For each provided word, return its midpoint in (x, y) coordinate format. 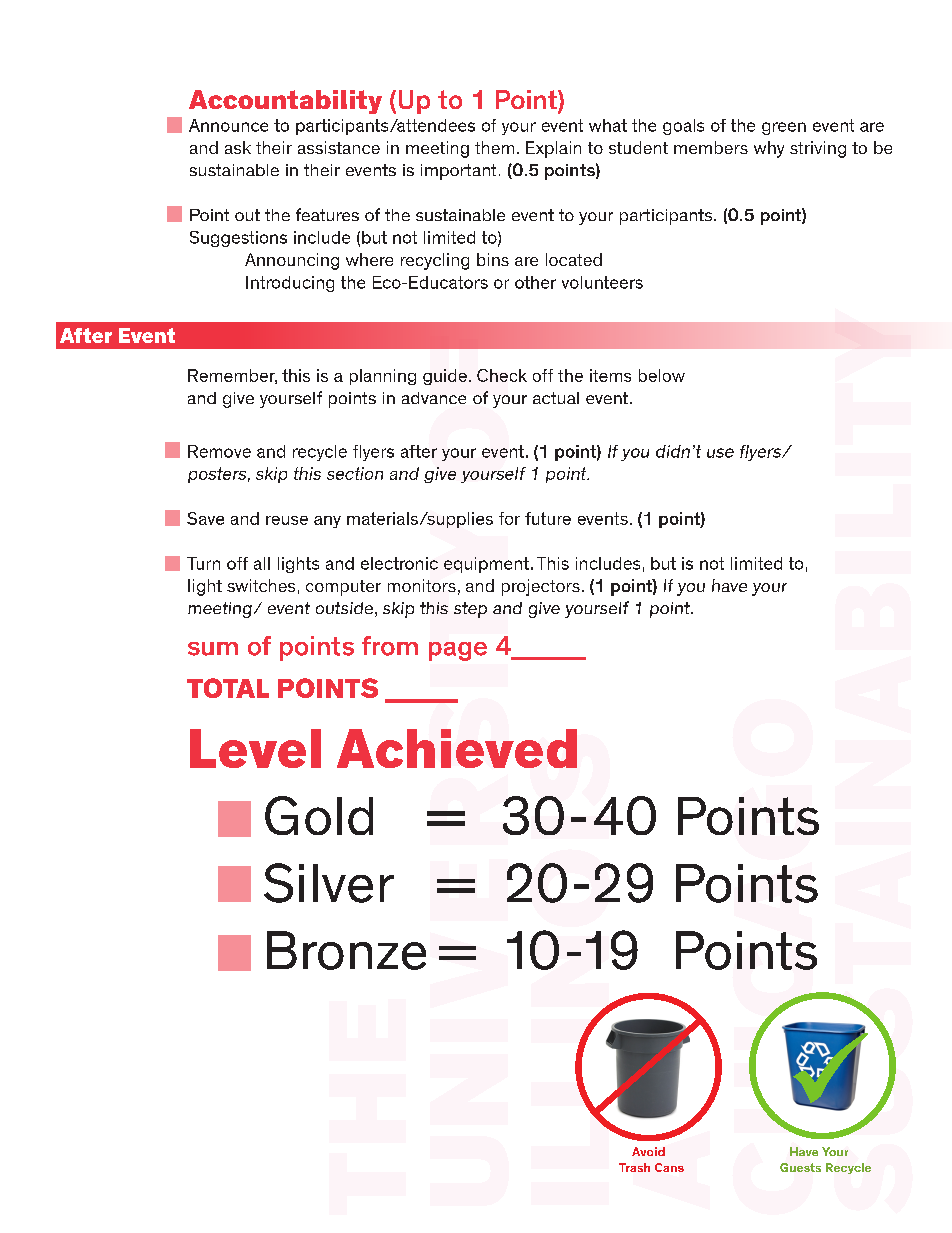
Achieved (457, 748)
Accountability (285, 102)
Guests (800, 1167)
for (509, 518)
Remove (219, 451)
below (662, 375)
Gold (319, 815)
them (494, 147)
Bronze (346, 950)
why (769, 149)
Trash (634, 1167)
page (458, 651)
